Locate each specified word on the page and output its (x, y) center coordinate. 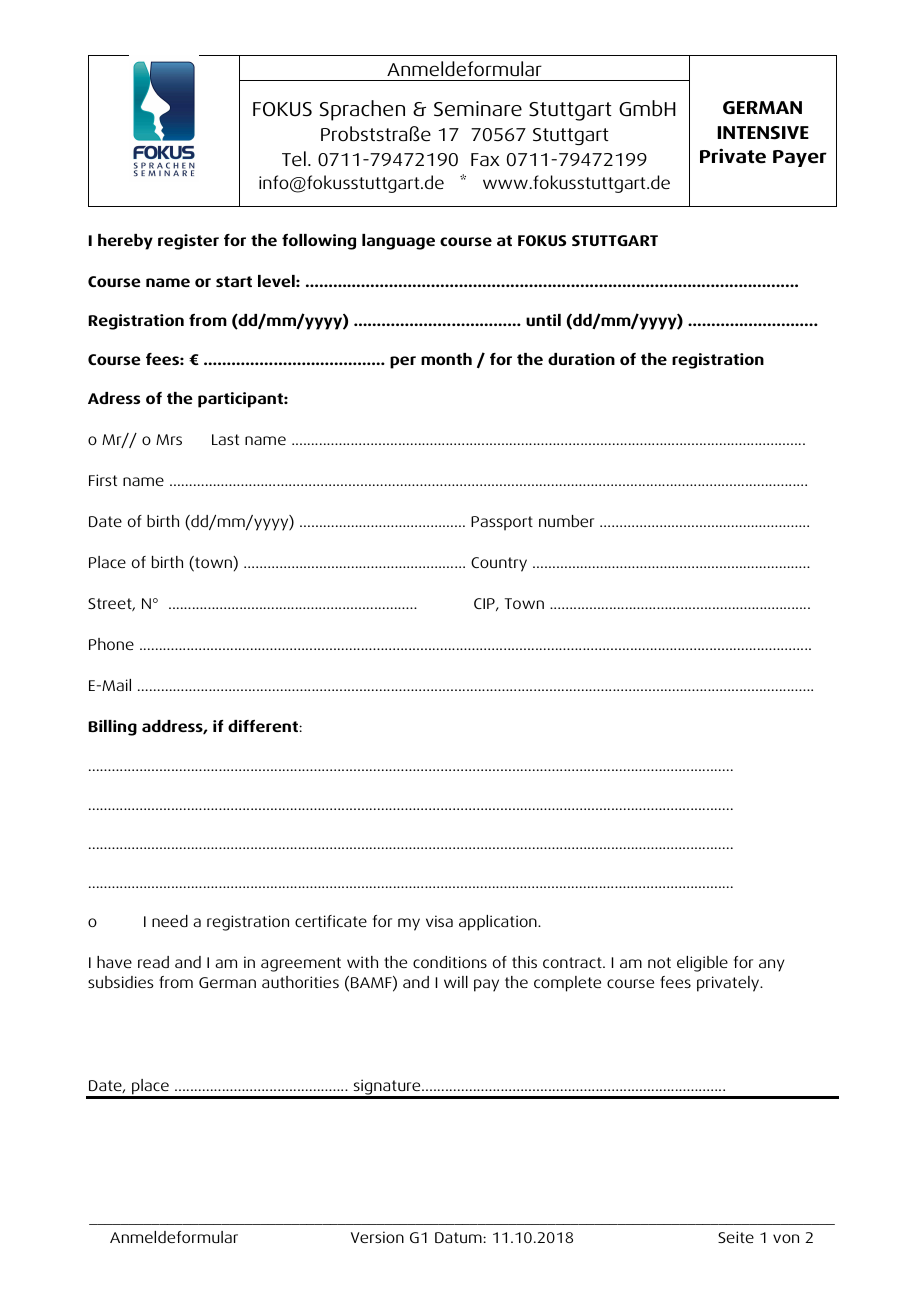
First (103, 480)
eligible (702, 964)
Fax (485, 160)
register (188, 242)
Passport (502, 523)
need (170, 921)
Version (377, 1237)
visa (439, 921)
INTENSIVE (763, 133)
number (566, 521)
